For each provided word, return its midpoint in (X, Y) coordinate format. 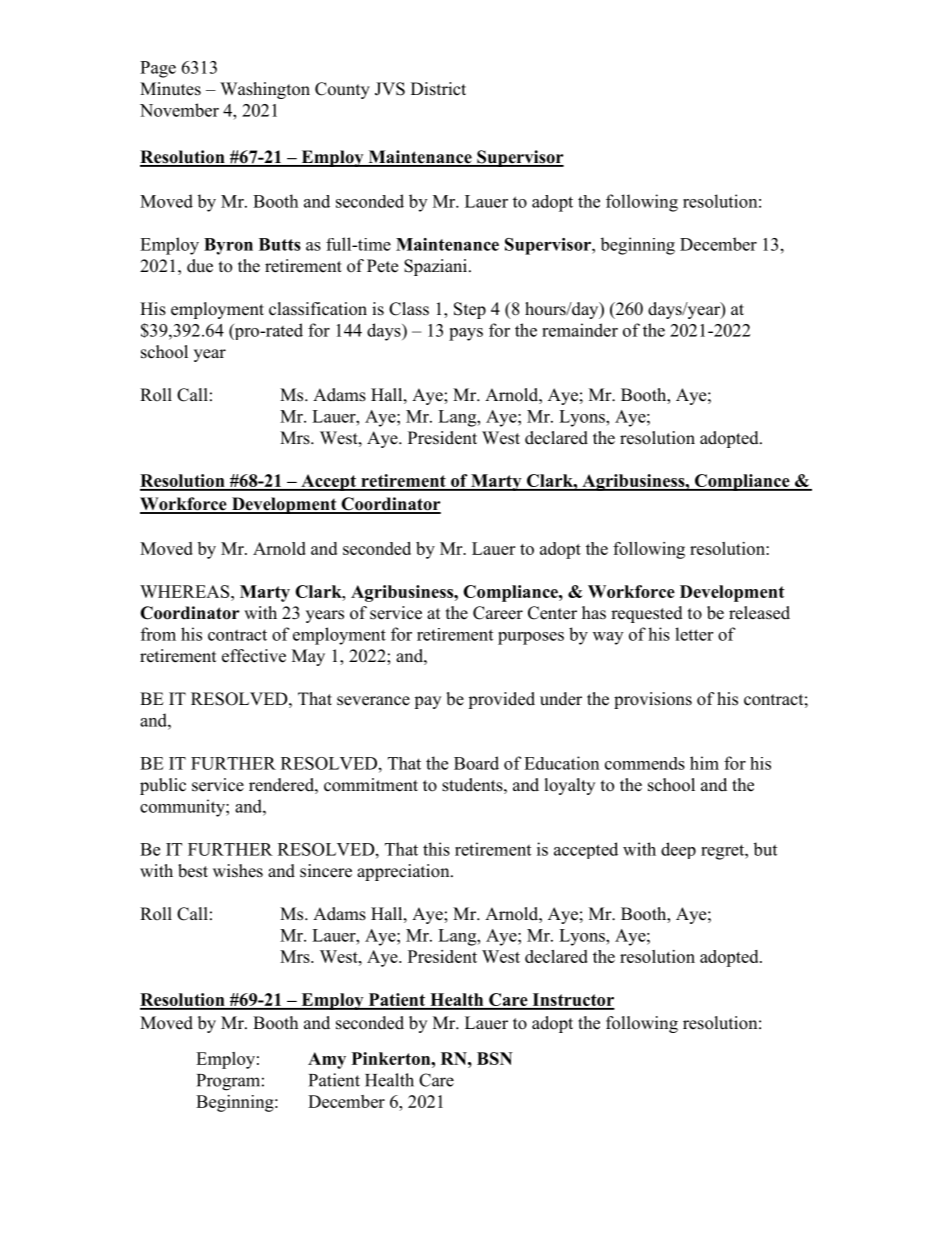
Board (476, 763)
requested (647, 614)
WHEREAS (186, 591)
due (200, 266)
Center (552, 613)
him (704, 763)
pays (466, 334)
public (163, 786)
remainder (580, 330)
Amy (327, 1060)
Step (470, 310)
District (438, 89)
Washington (265, 90)
